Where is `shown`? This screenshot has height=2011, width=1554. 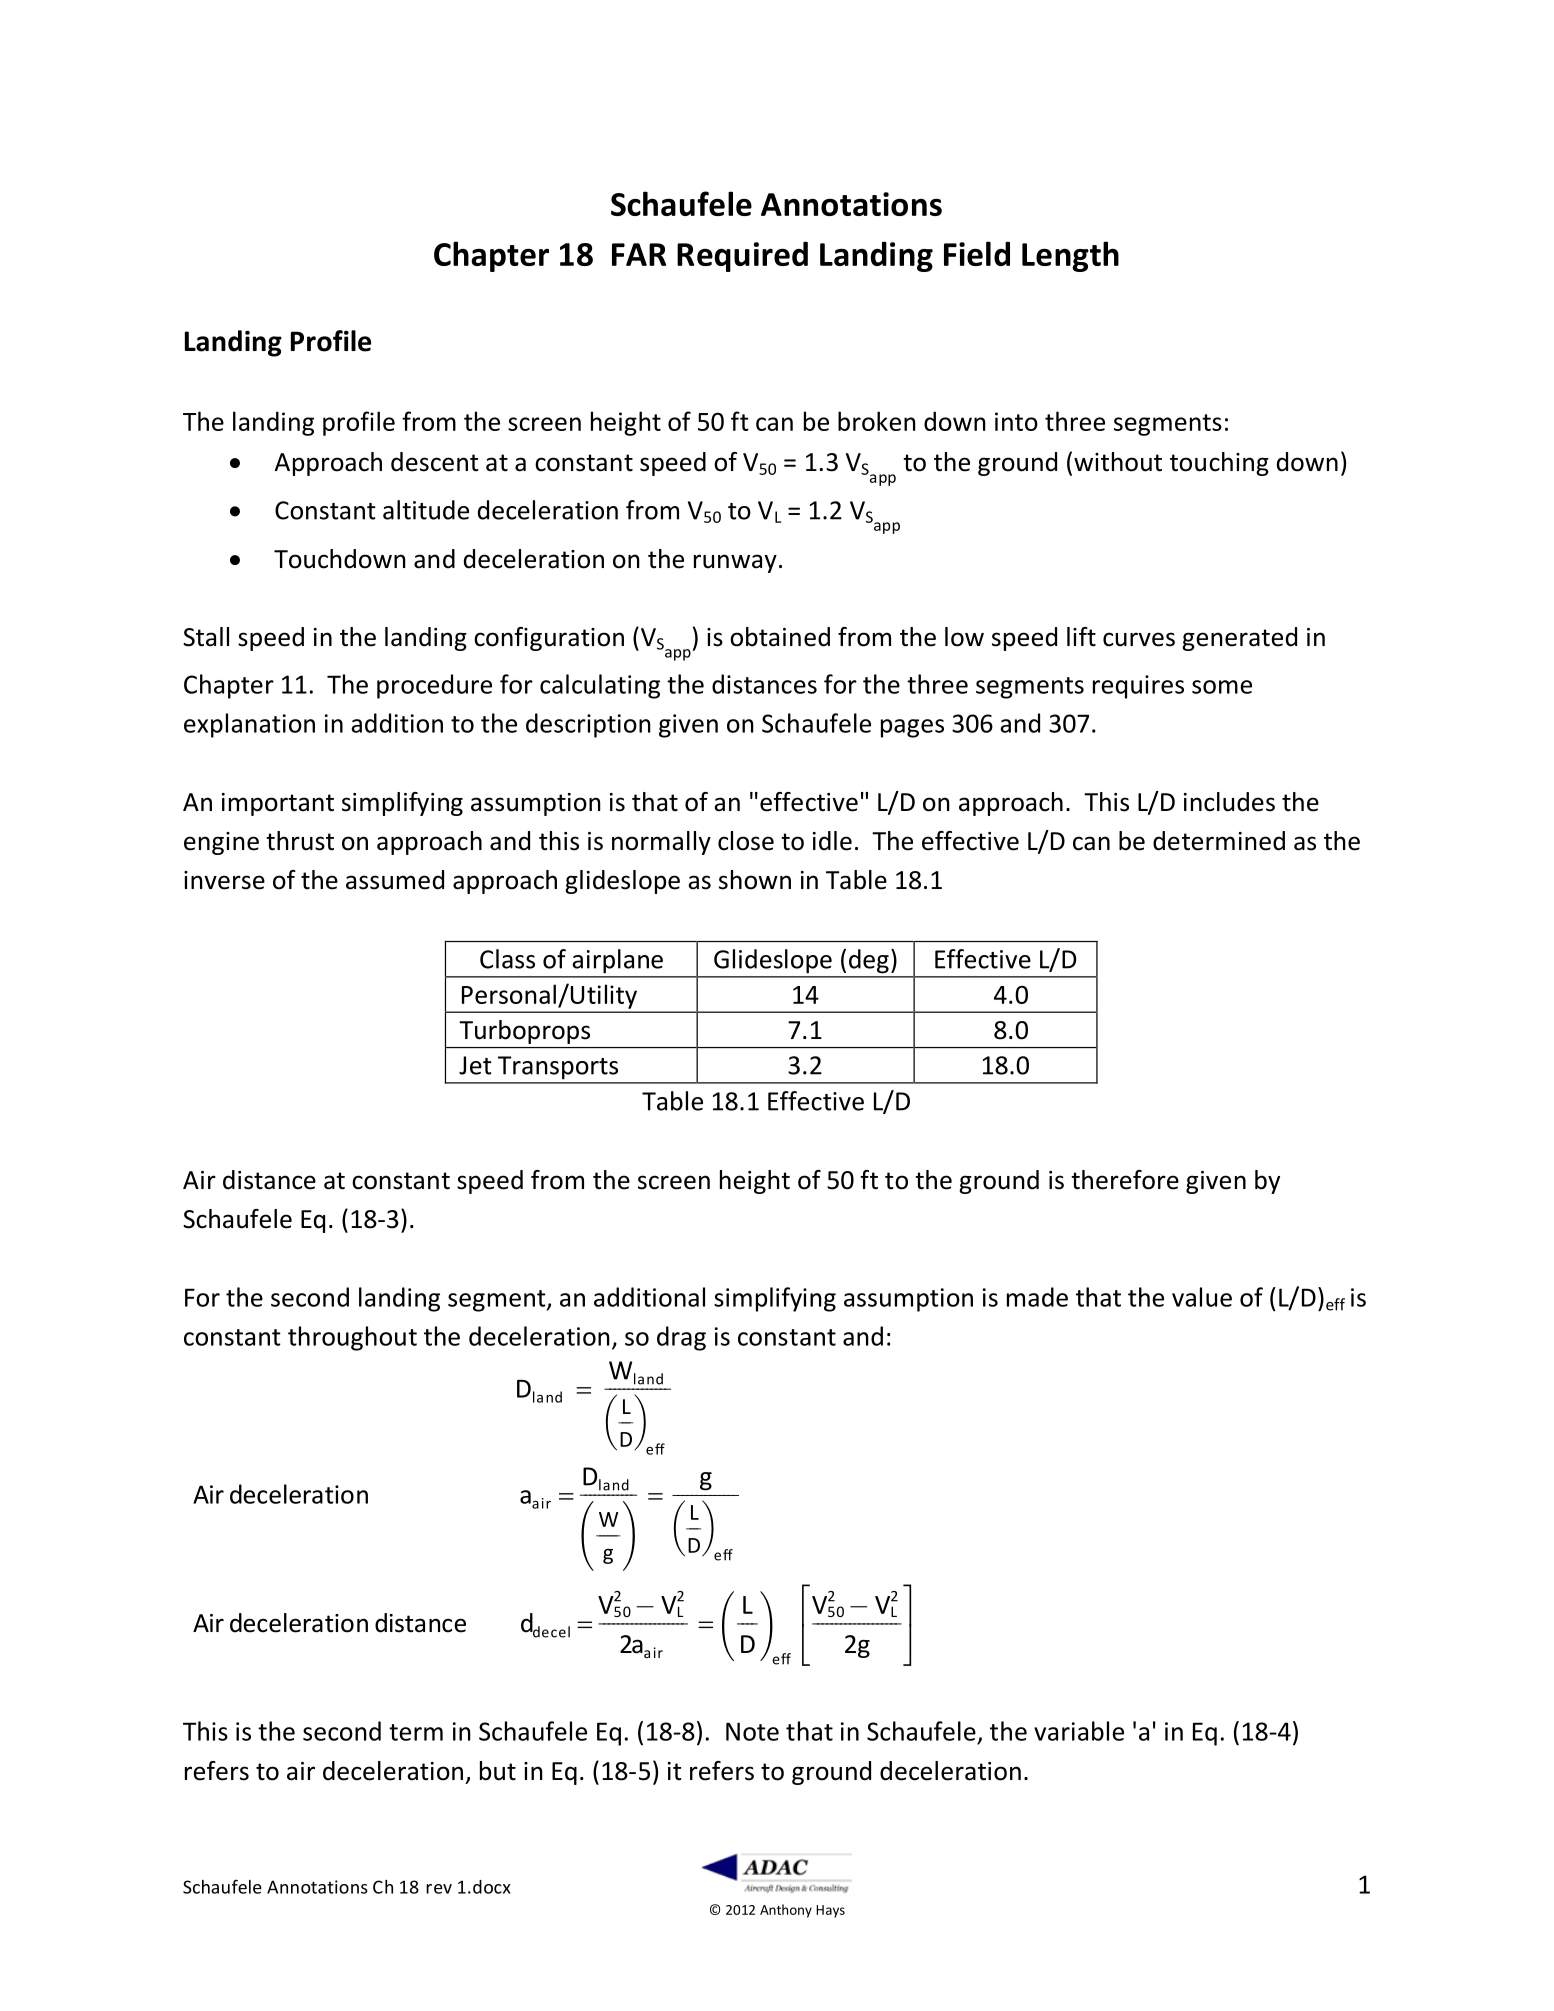
shown is located at coordinates (755, 880).
